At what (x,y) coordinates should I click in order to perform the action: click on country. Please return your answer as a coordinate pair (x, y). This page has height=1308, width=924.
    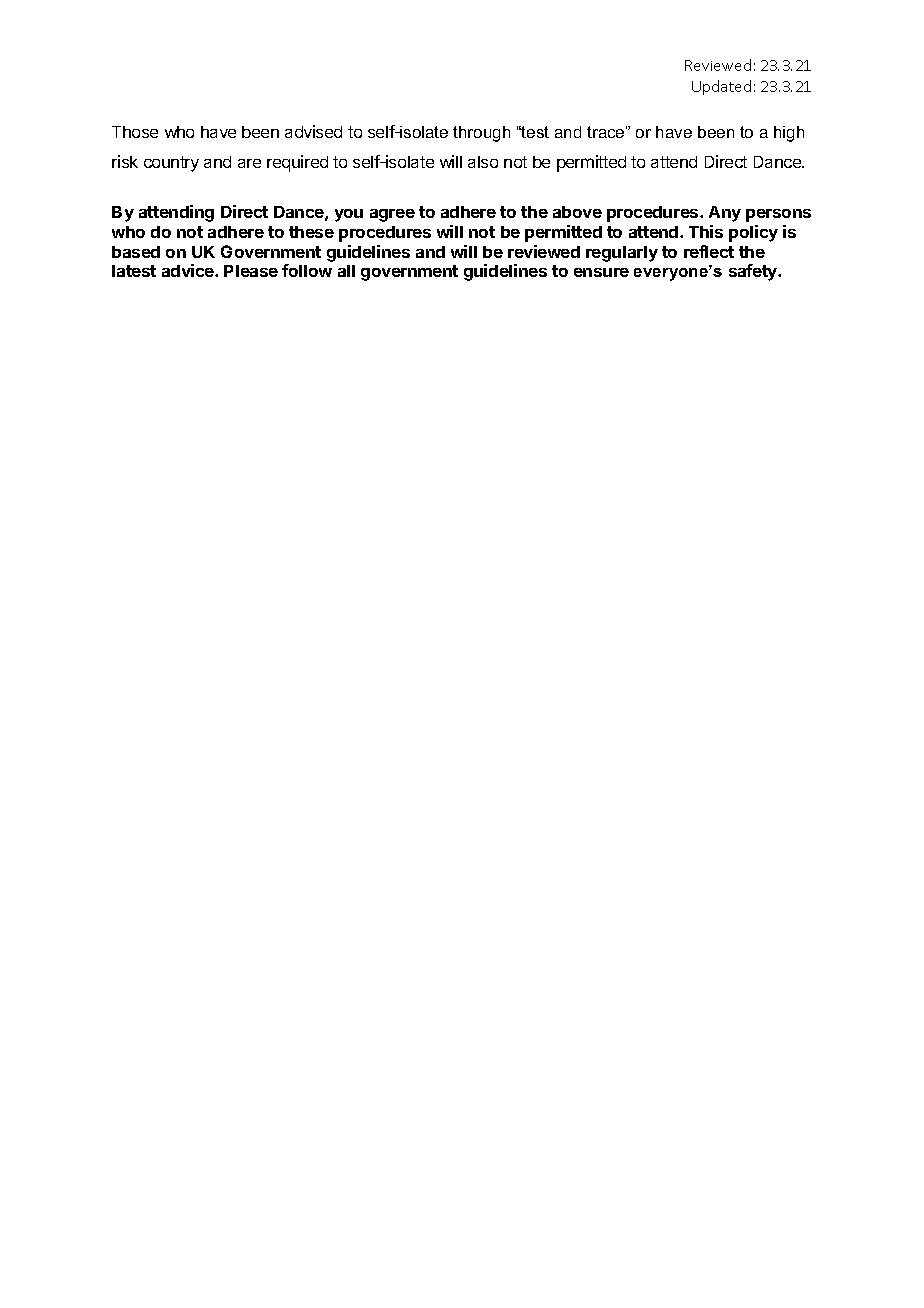
    Looking at the image, I should click on (171, 164).
